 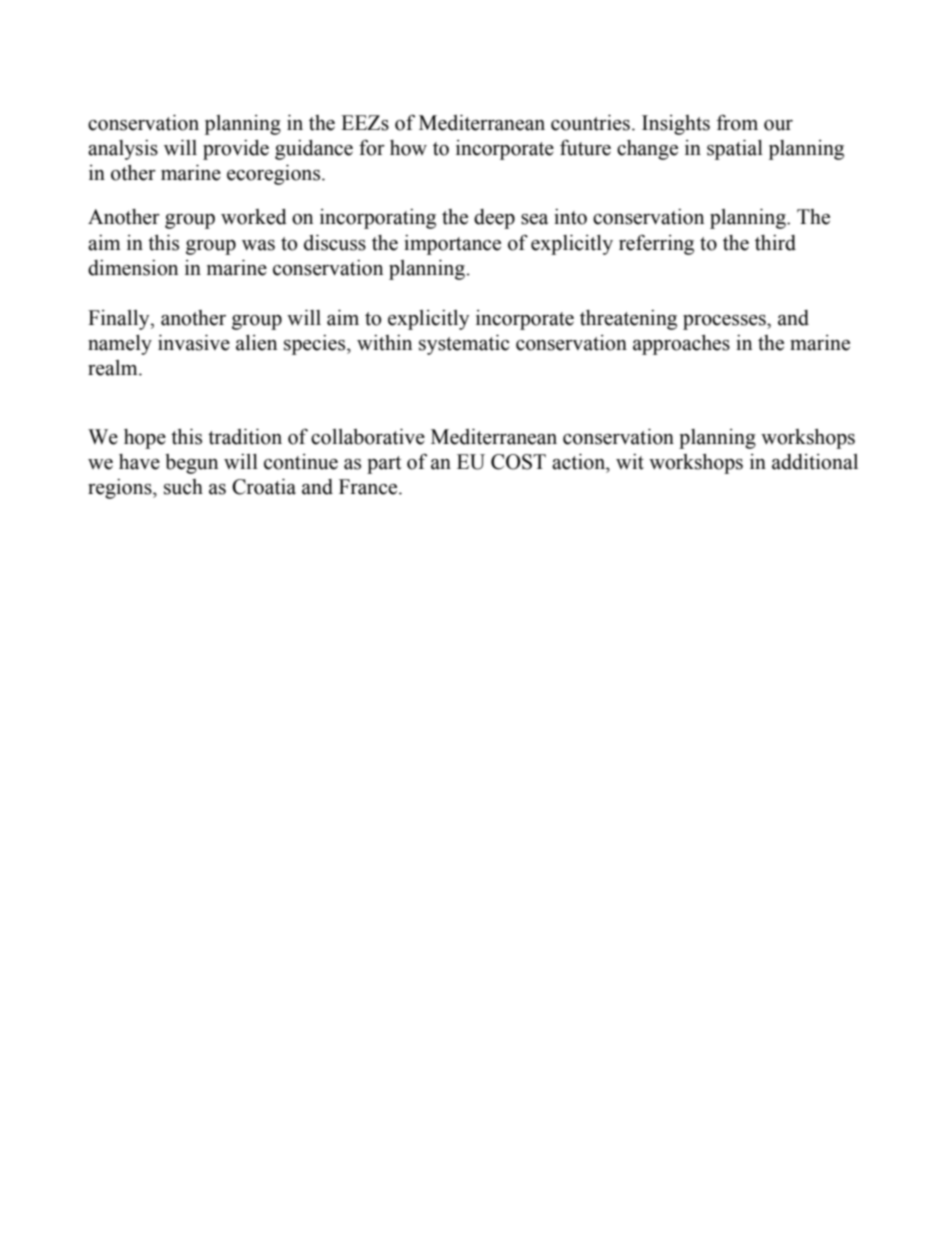 I want to click on realm, so click(x=114, y=368).
